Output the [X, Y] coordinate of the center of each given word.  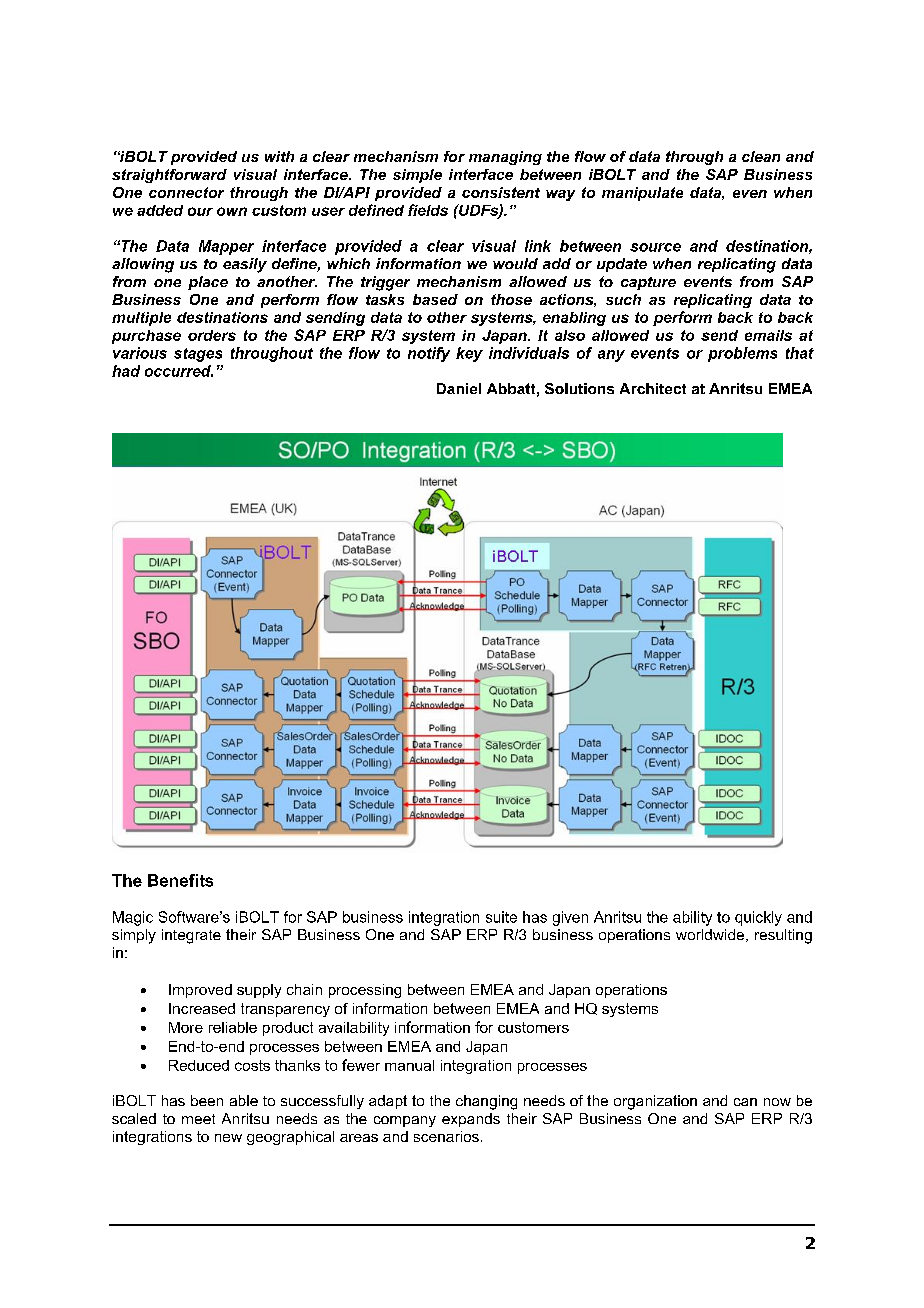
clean [761, 156]
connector [186, 192]
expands [471, 1120]
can [745, 1102]
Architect [653, 388]
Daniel [459, 388]
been [207, 1100]
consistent [501, 192]
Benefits [180, 880]
